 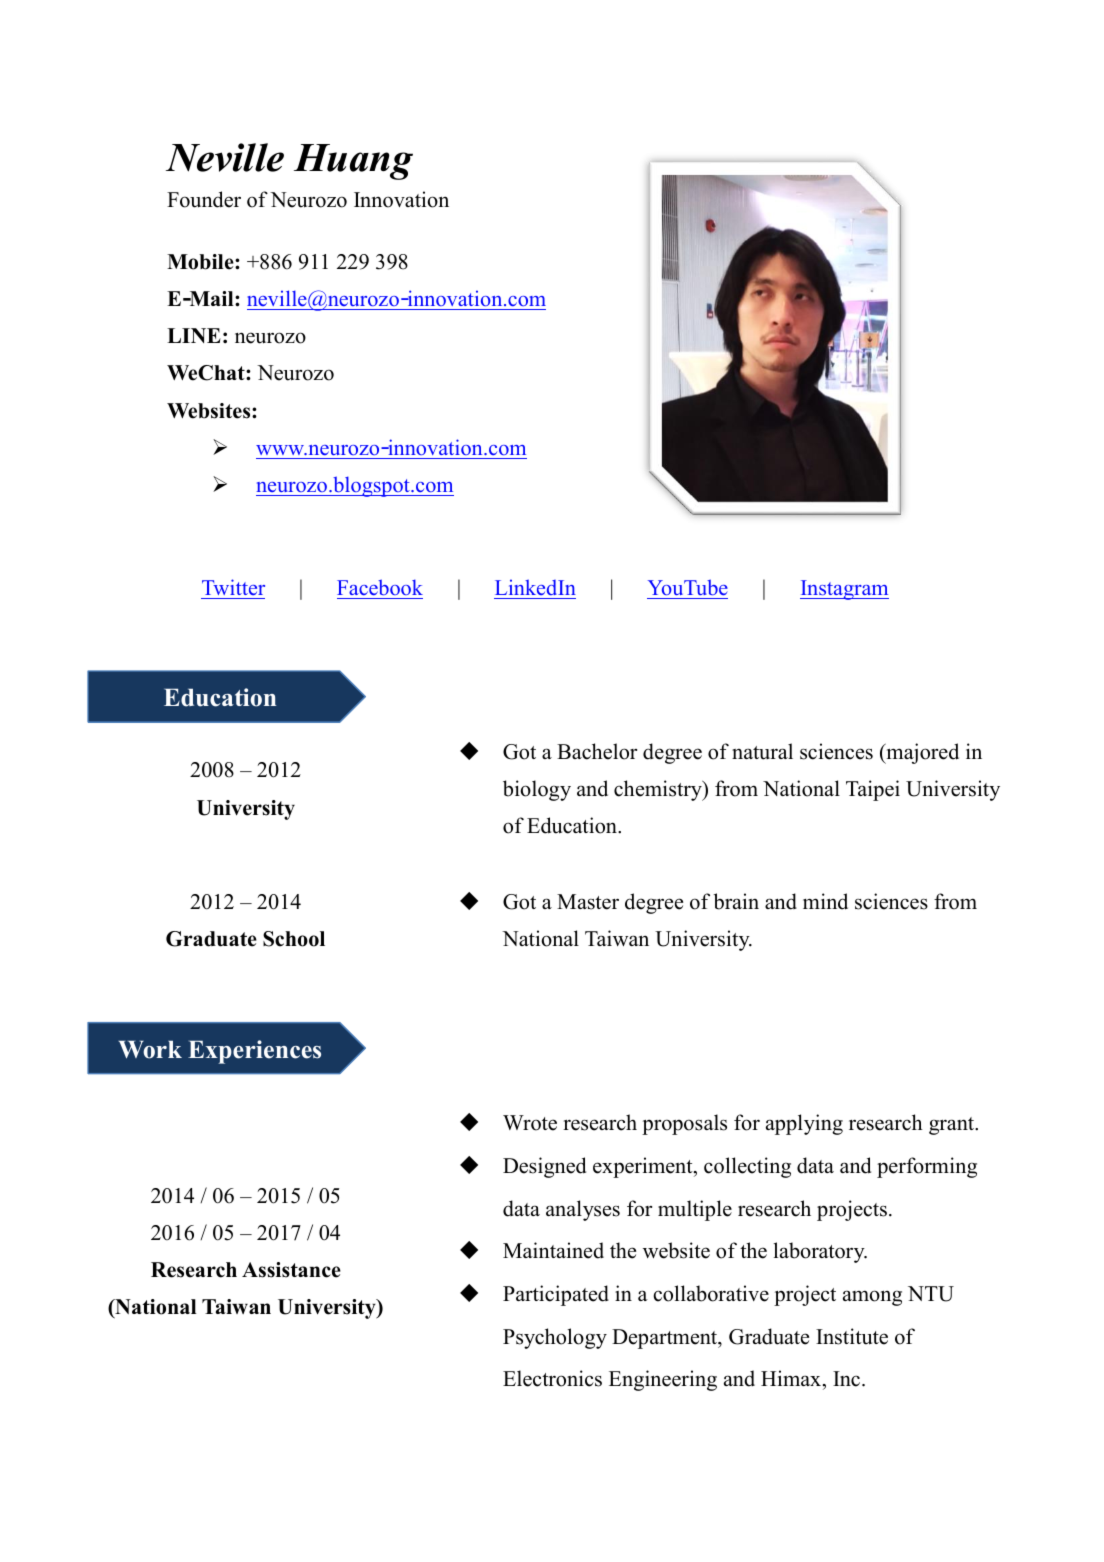 What do you see at coordinates (204, 199) in the page?
I see `Founder` at bounding box center [204, 199].
